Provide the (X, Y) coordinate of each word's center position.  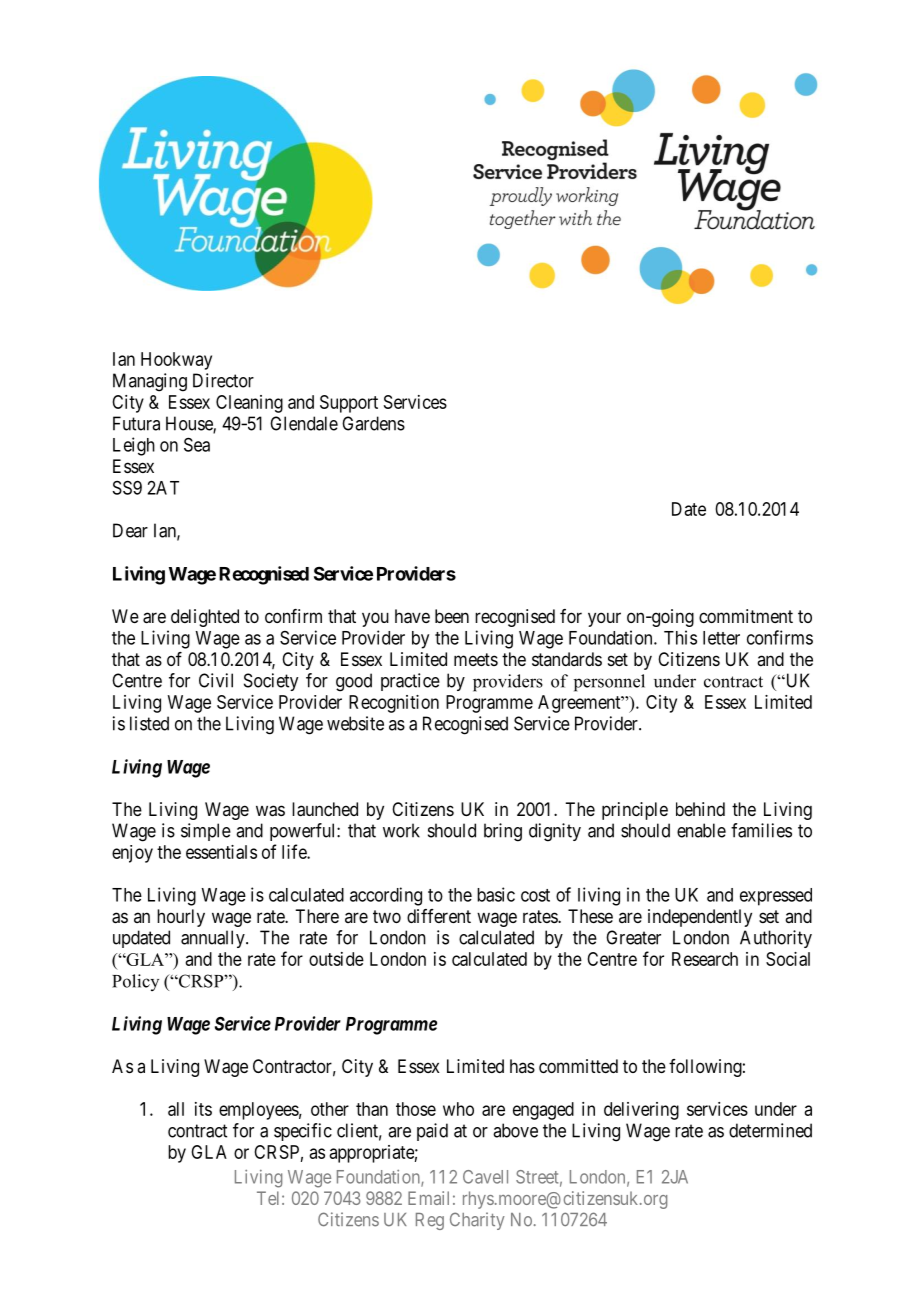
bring (503, 832)
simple (206, 832)
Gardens (373, 423)
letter (721, 638)
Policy (135, 982)
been (452, 616)
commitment (746, 616)
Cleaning (249, 404)
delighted (205, 618)
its (203, 1109)
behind (700, 809)
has (522, 1066)
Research (705, 959)
